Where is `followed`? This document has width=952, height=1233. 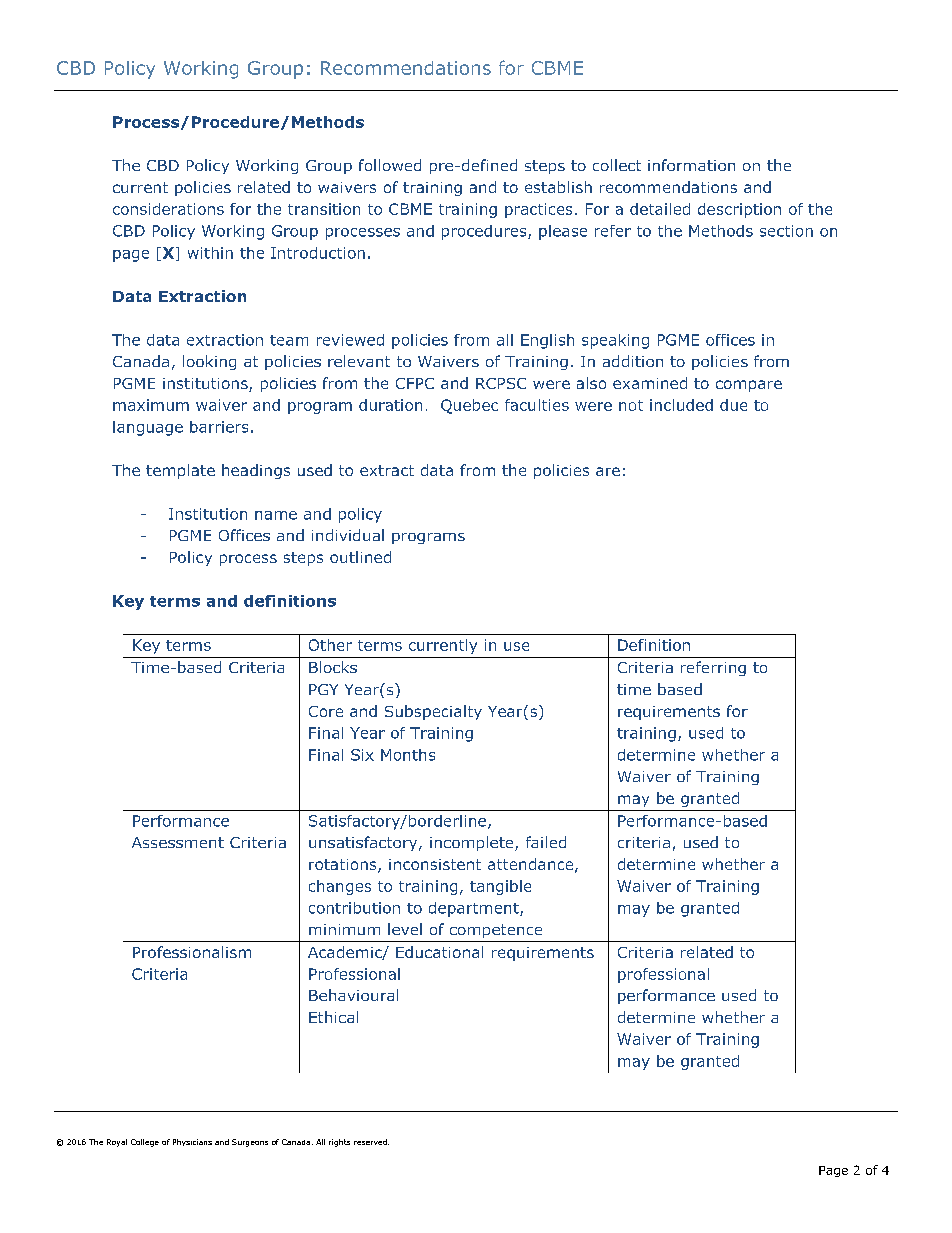 followed is located at coordinates (390, 165).
